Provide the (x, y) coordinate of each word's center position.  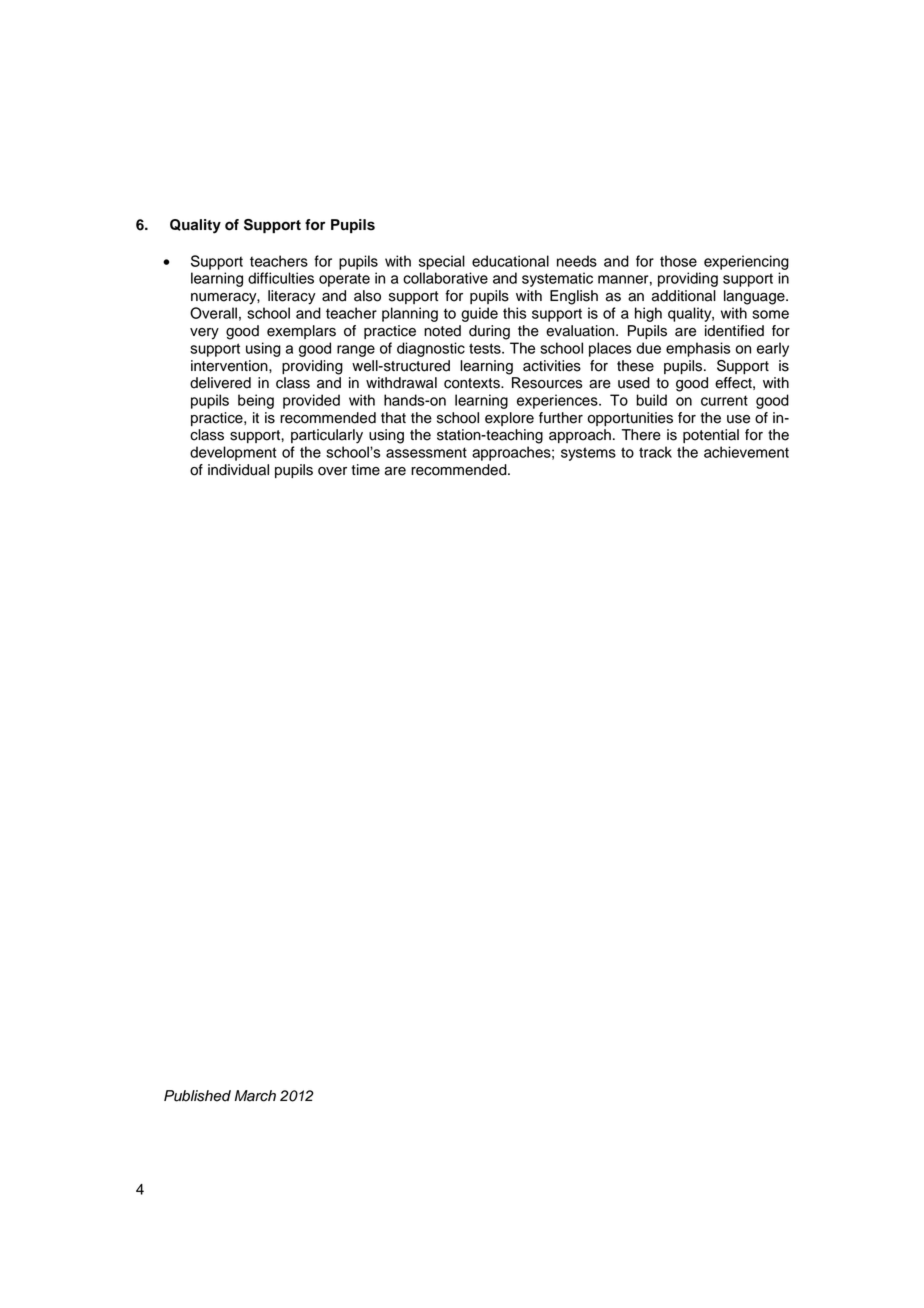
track (655, 452)
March (255, 1096)
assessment (426, 452)
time (365, 470)
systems (588, 454)
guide (479, 314)
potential (711, 436)
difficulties (281, 278)
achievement (746, 452)
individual (238, 470)
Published (197, 1096)
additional (684, 296)
